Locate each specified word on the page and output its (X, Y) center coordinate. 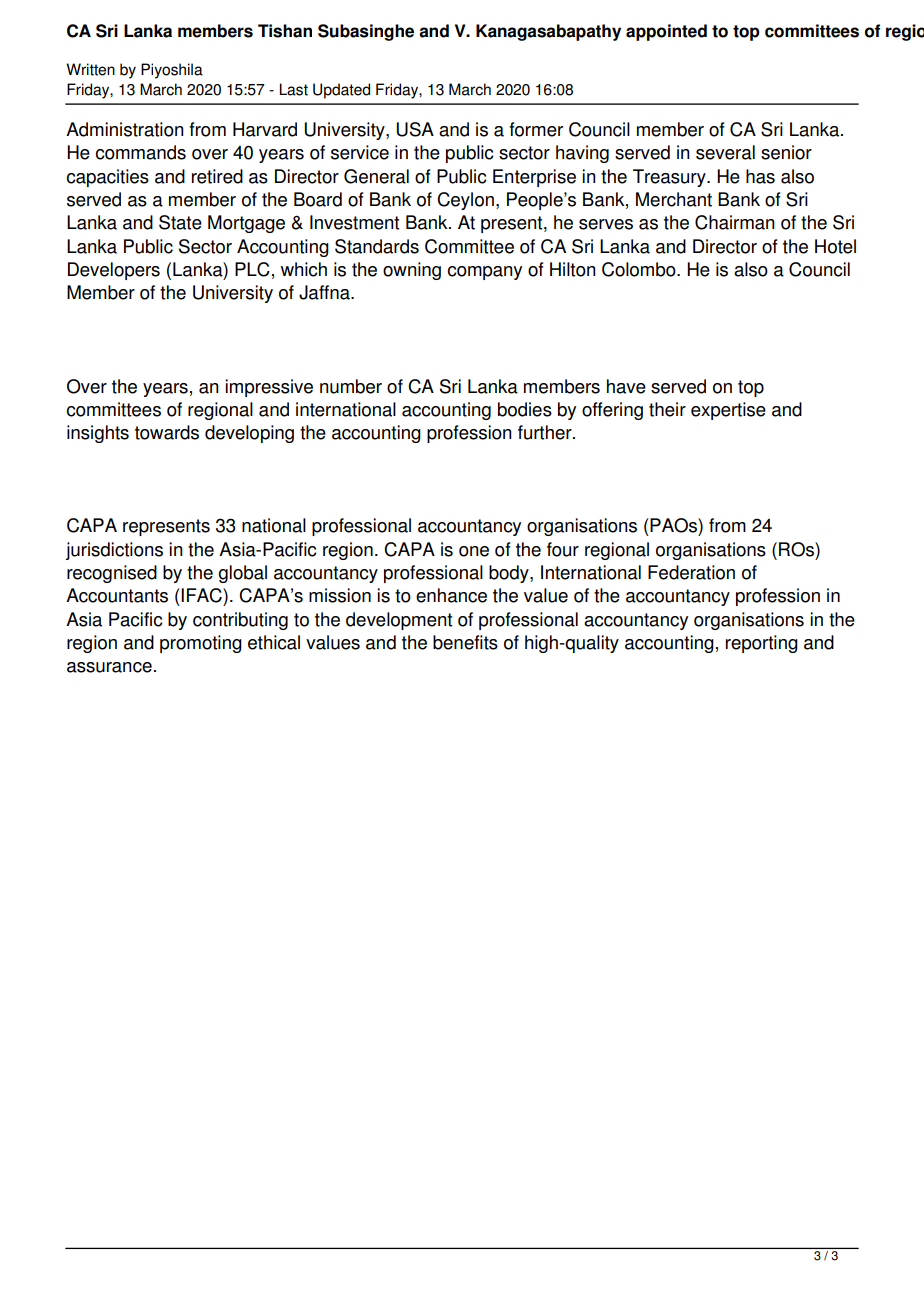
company (485, 273)
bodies (525, 409)
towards (167, 432)
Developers (114, 271)
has (760, 176)
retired (217, 176)
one (474, 551)
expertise (728, 411)
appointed (666, 32)
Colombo (640, 269)
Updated (341, 91)
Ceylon (465, 201)
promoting (201, 644)
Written (90, 69)
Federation (691, 572)
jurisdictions (114, 551)
